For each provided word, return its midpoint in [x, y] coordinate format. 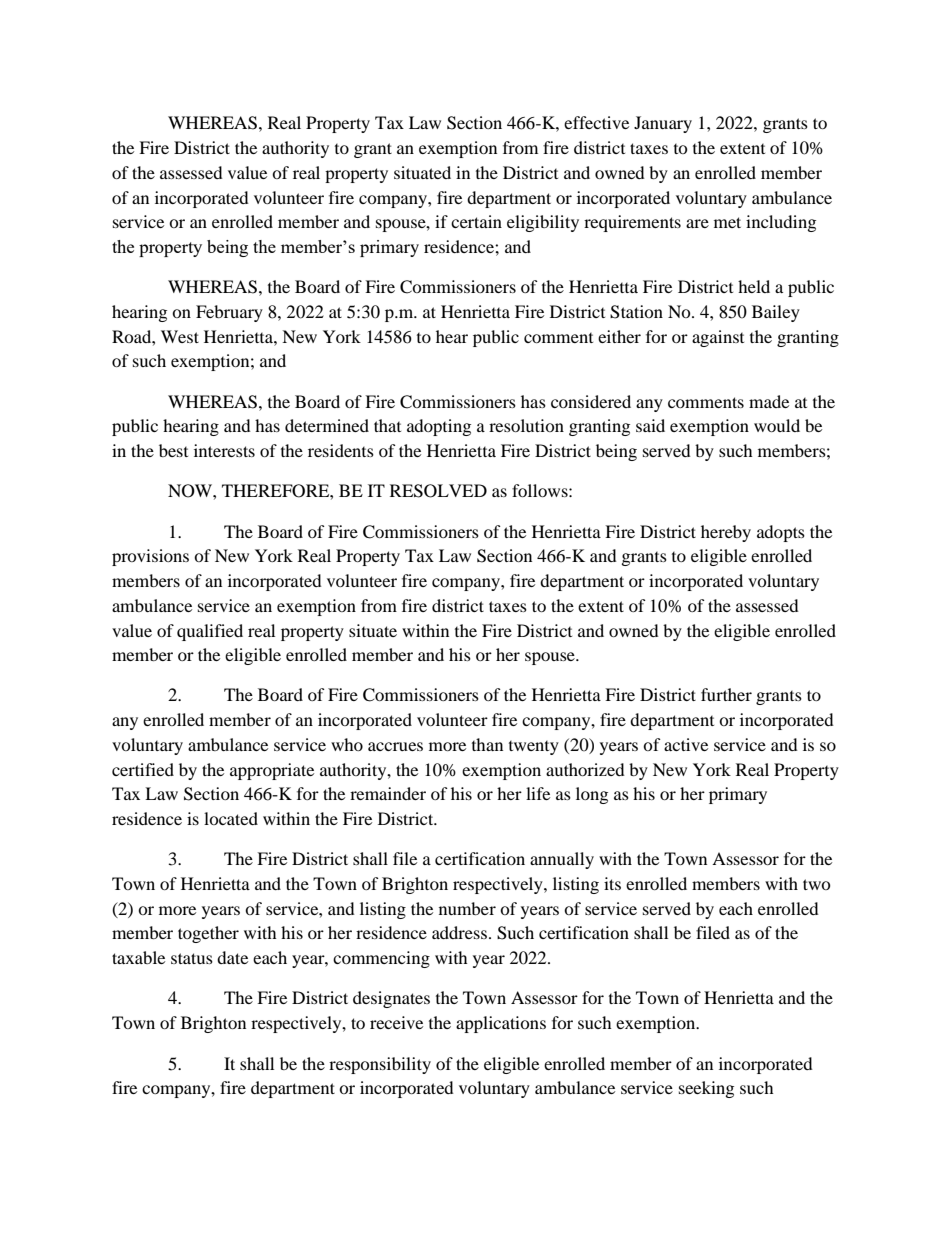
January [663, 124]
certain [476, 221]
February [229, 313]
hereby [726, 533]
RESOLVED [438, 491]
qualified [210, 632]
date [232, 957]
